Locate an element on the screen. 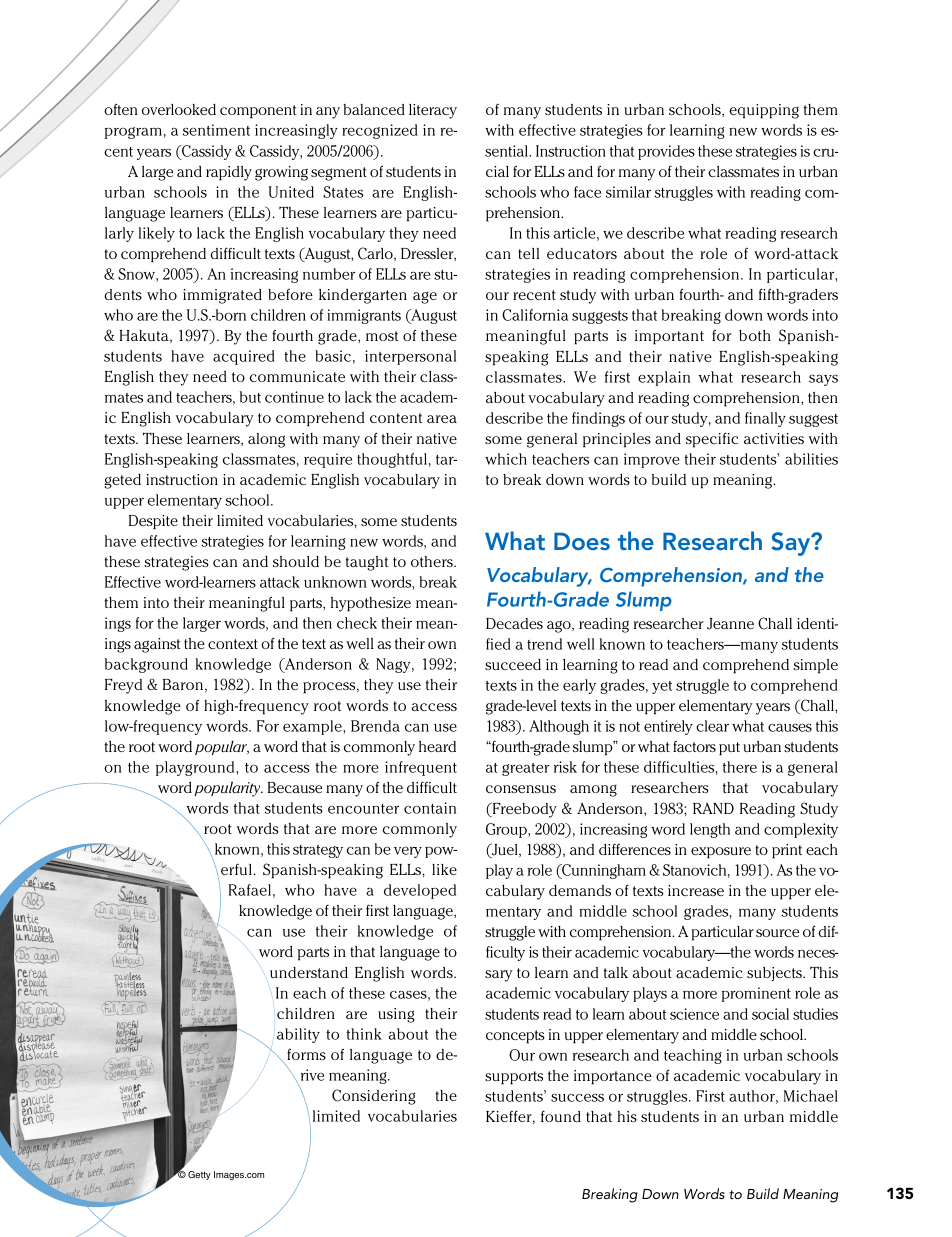  Getty is located at coordinates (199, 1175).
